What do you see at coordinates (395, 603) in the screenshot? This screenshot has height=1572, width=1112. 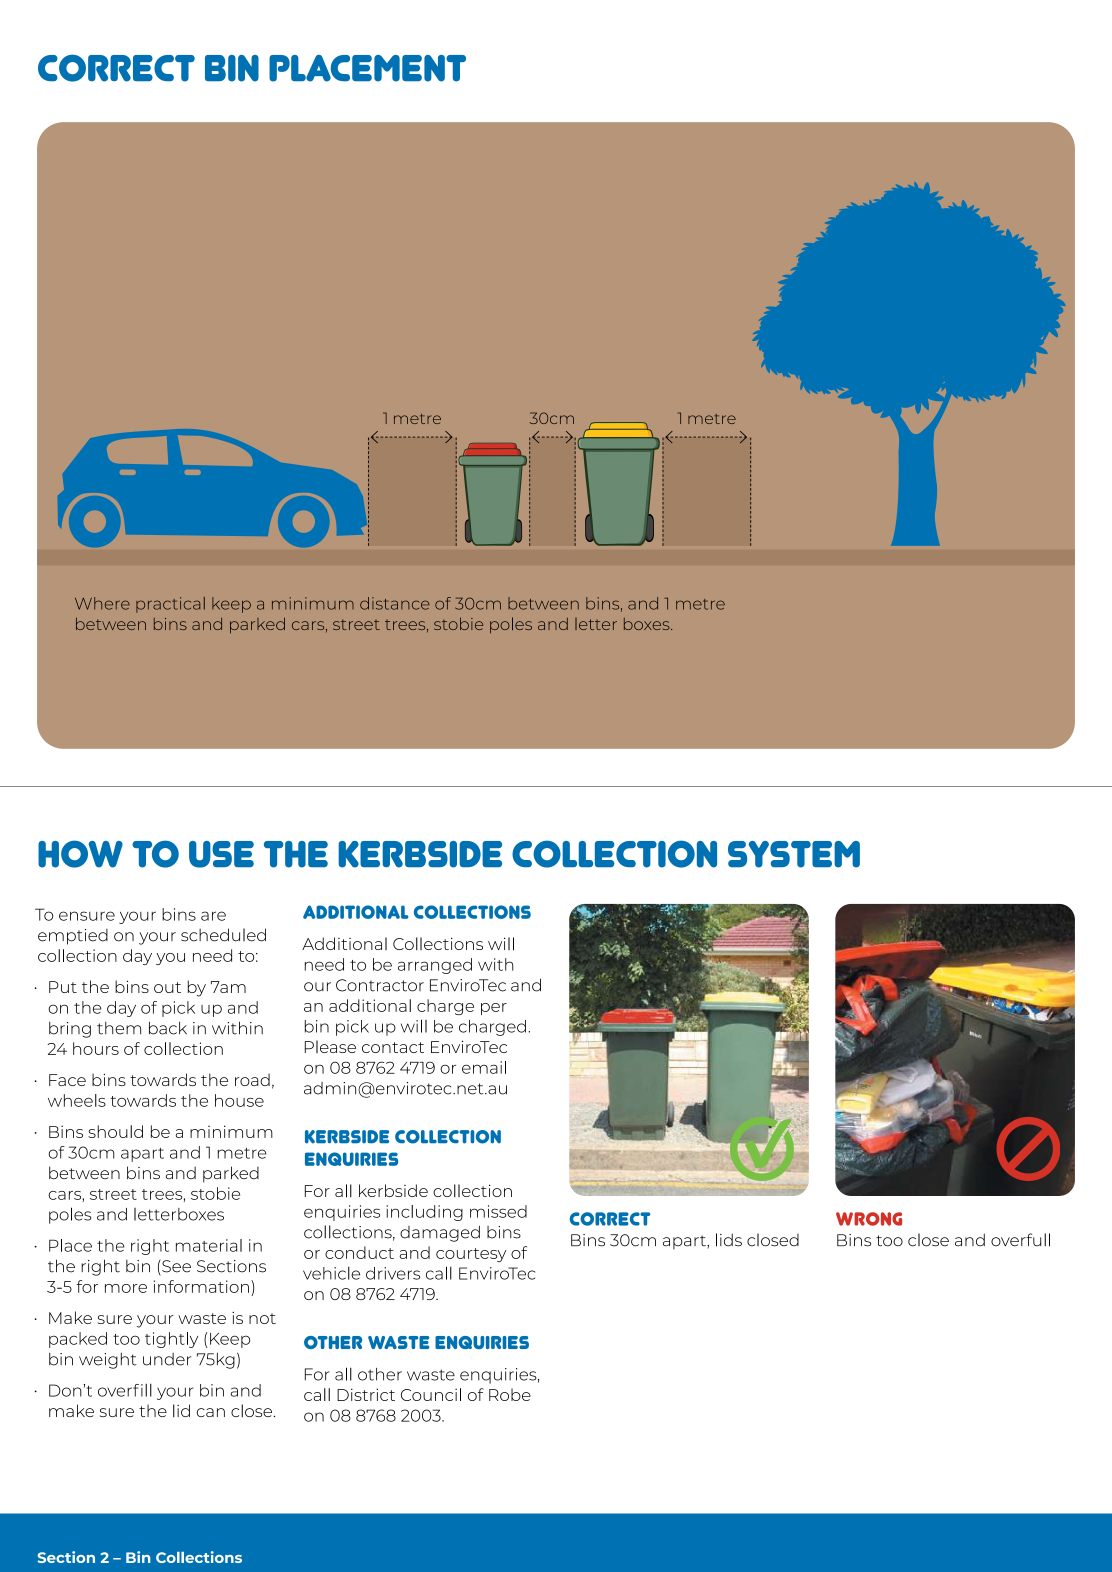 I see `distance` at bounding box center [395, 603].
